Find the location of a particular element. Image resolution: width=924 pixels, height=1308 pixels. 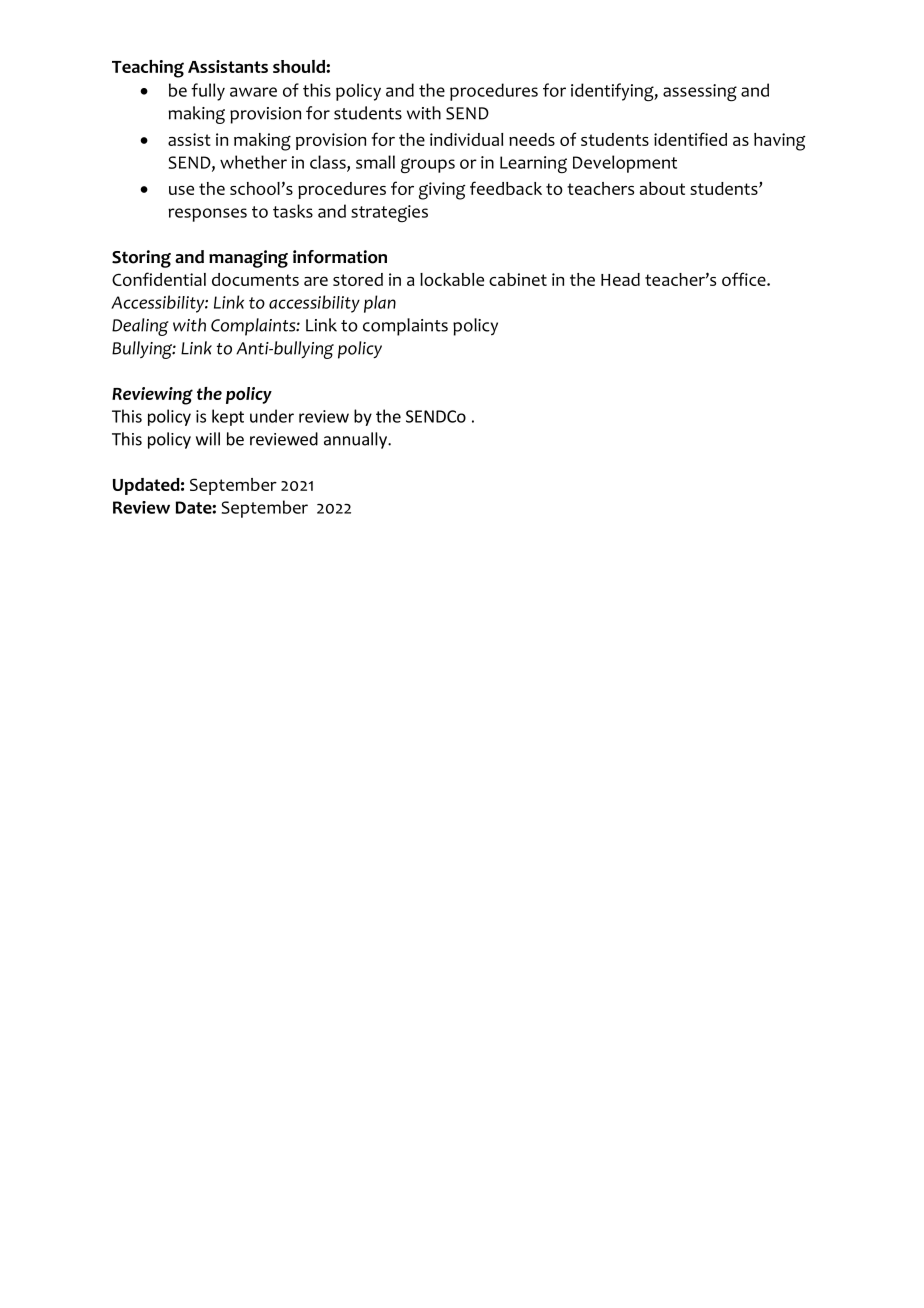

use is located at coordinates (181, 190).
